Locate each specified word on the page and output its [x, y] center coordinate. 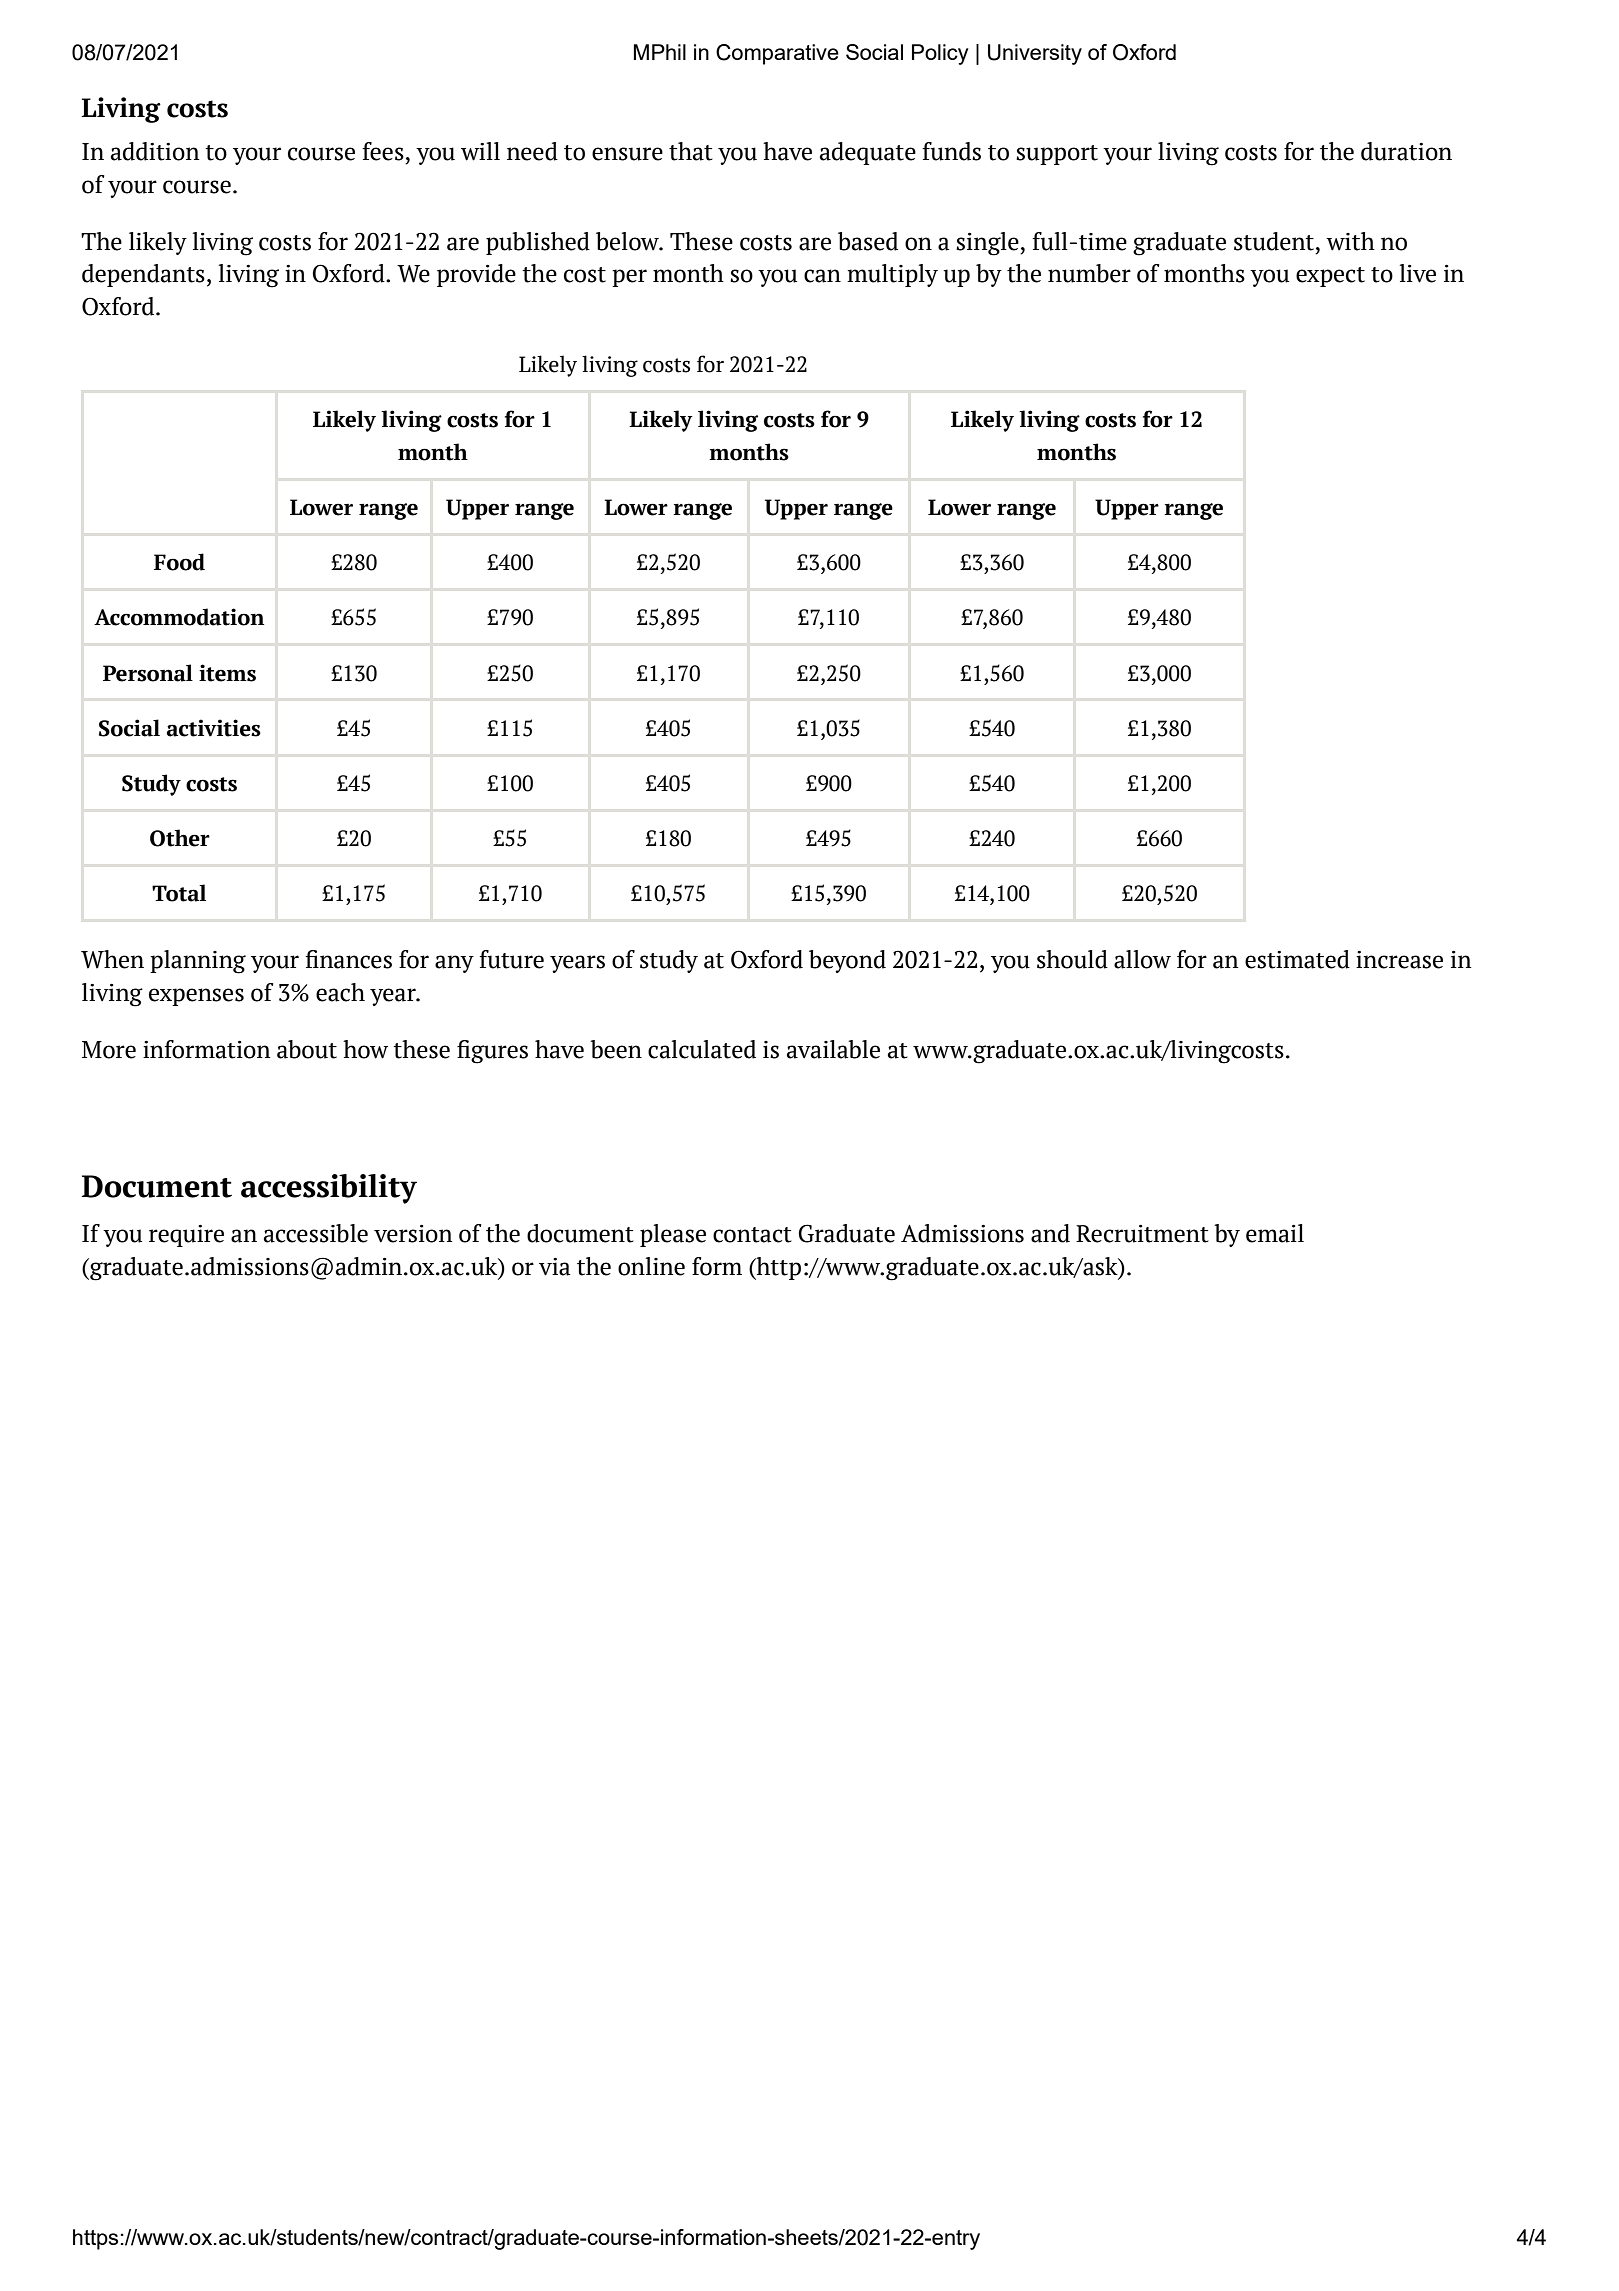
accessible [316, 1233]
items [227, 673]
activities [214, 728]
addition [155, 151]
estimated [1297, 959]
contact [752, 1235]
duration [1406, 151]
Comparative [777, 54]
